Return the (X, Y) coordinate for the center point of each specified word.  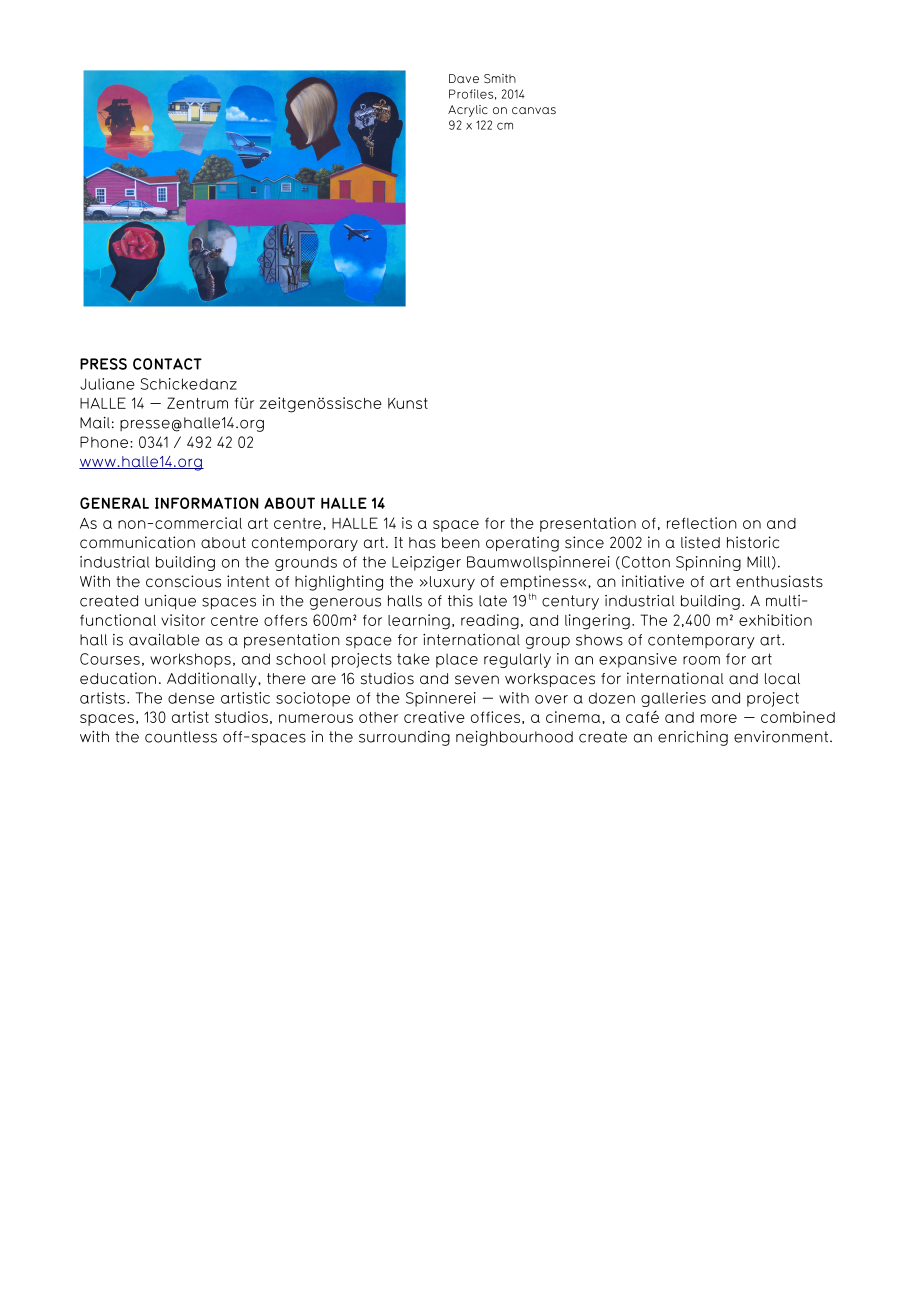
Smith (500, 78)
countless (181, 737)
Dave (464, 78)
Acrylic (468, 111)
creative (434, 717)
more (719, 718)
